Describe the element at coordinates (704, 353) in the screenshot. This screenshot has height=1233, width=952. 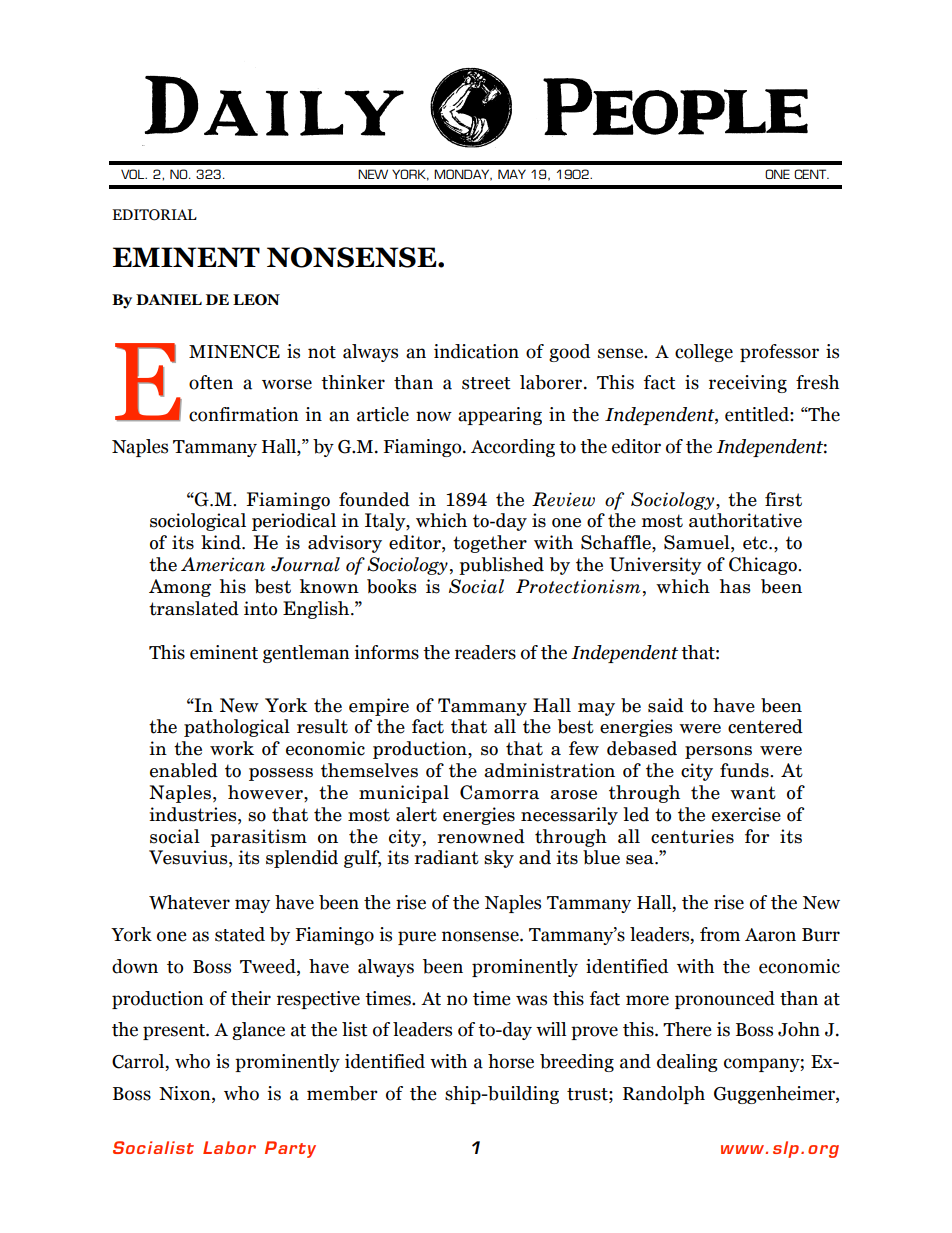
I see `college` at that location.
